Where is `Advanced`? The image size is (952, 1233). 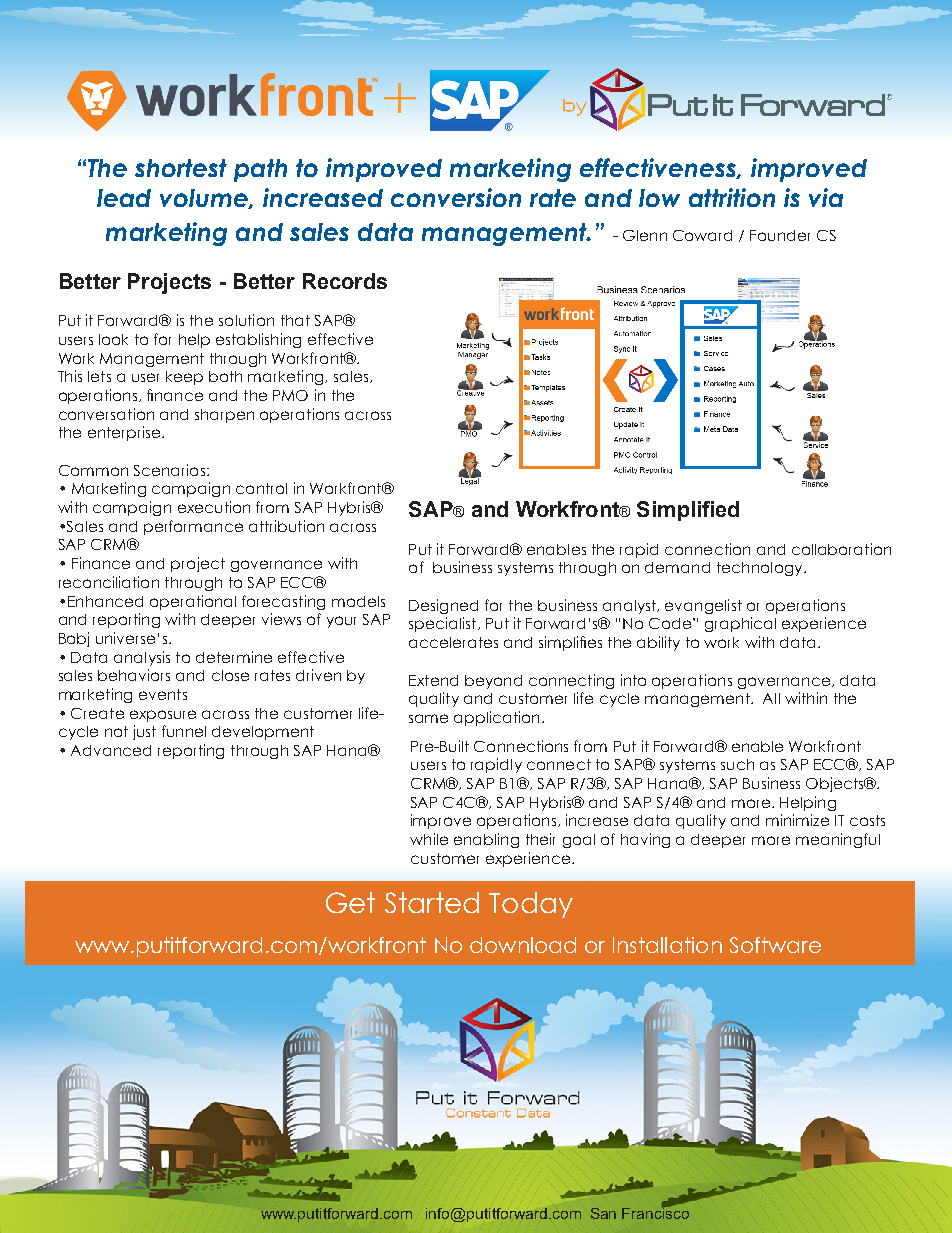
Advanced is located at coordinates (111, 750).
